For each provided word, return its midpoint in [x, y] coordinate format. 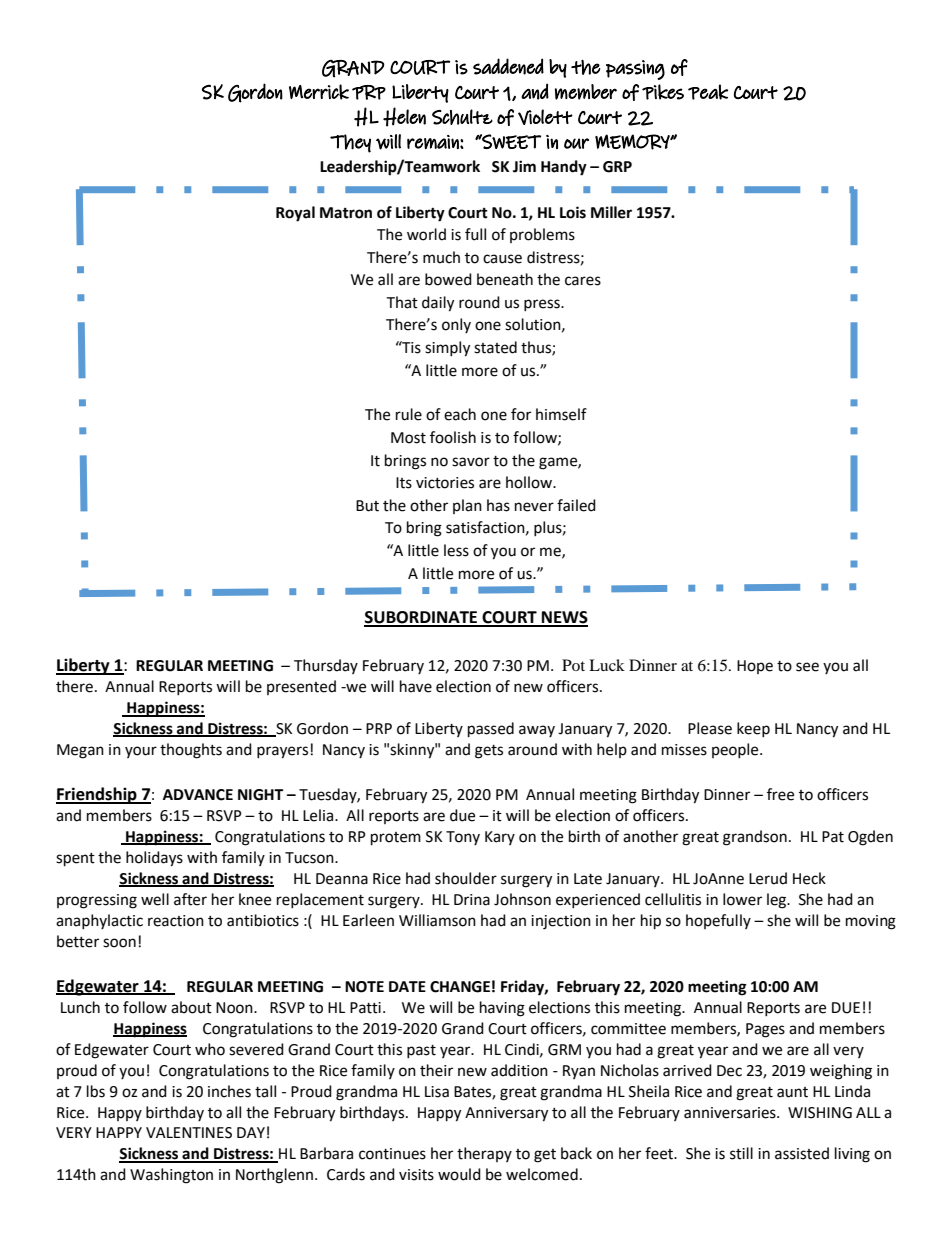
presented [301, 687]
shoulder [466, 878]
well [155, 899]
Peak [708, 92]
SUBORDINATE [422, 618]
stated [495, 347]
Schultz [462, 117]
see [807, 667]
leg [777, 901]
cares [583, 281]
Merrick [319, 92]
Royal [295, 214]
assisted [802, 1153]
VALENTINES [189, 1133]
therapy [484, 1154]
